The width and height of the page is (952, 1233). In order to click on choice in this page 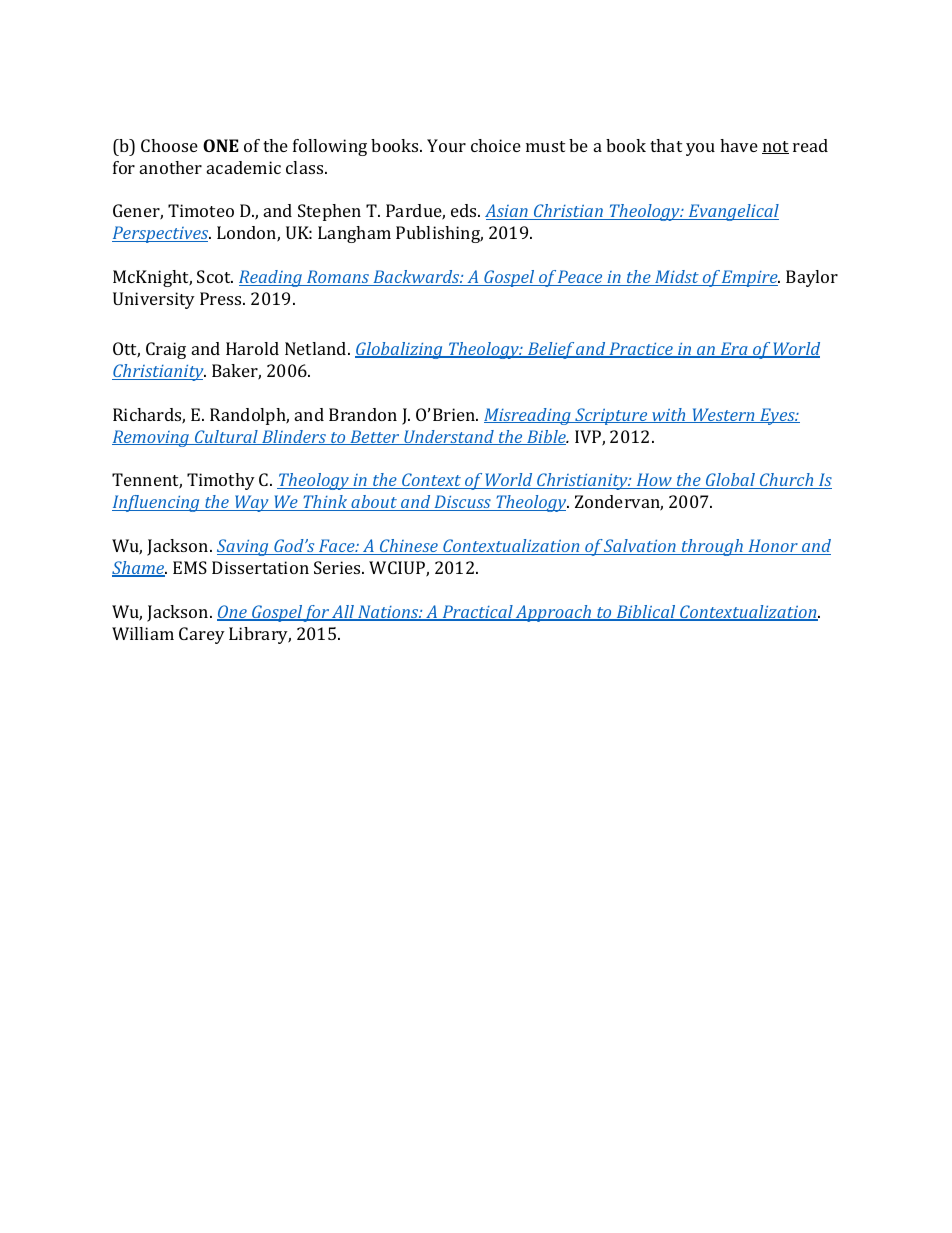, I will do `click(496, 145)`.
